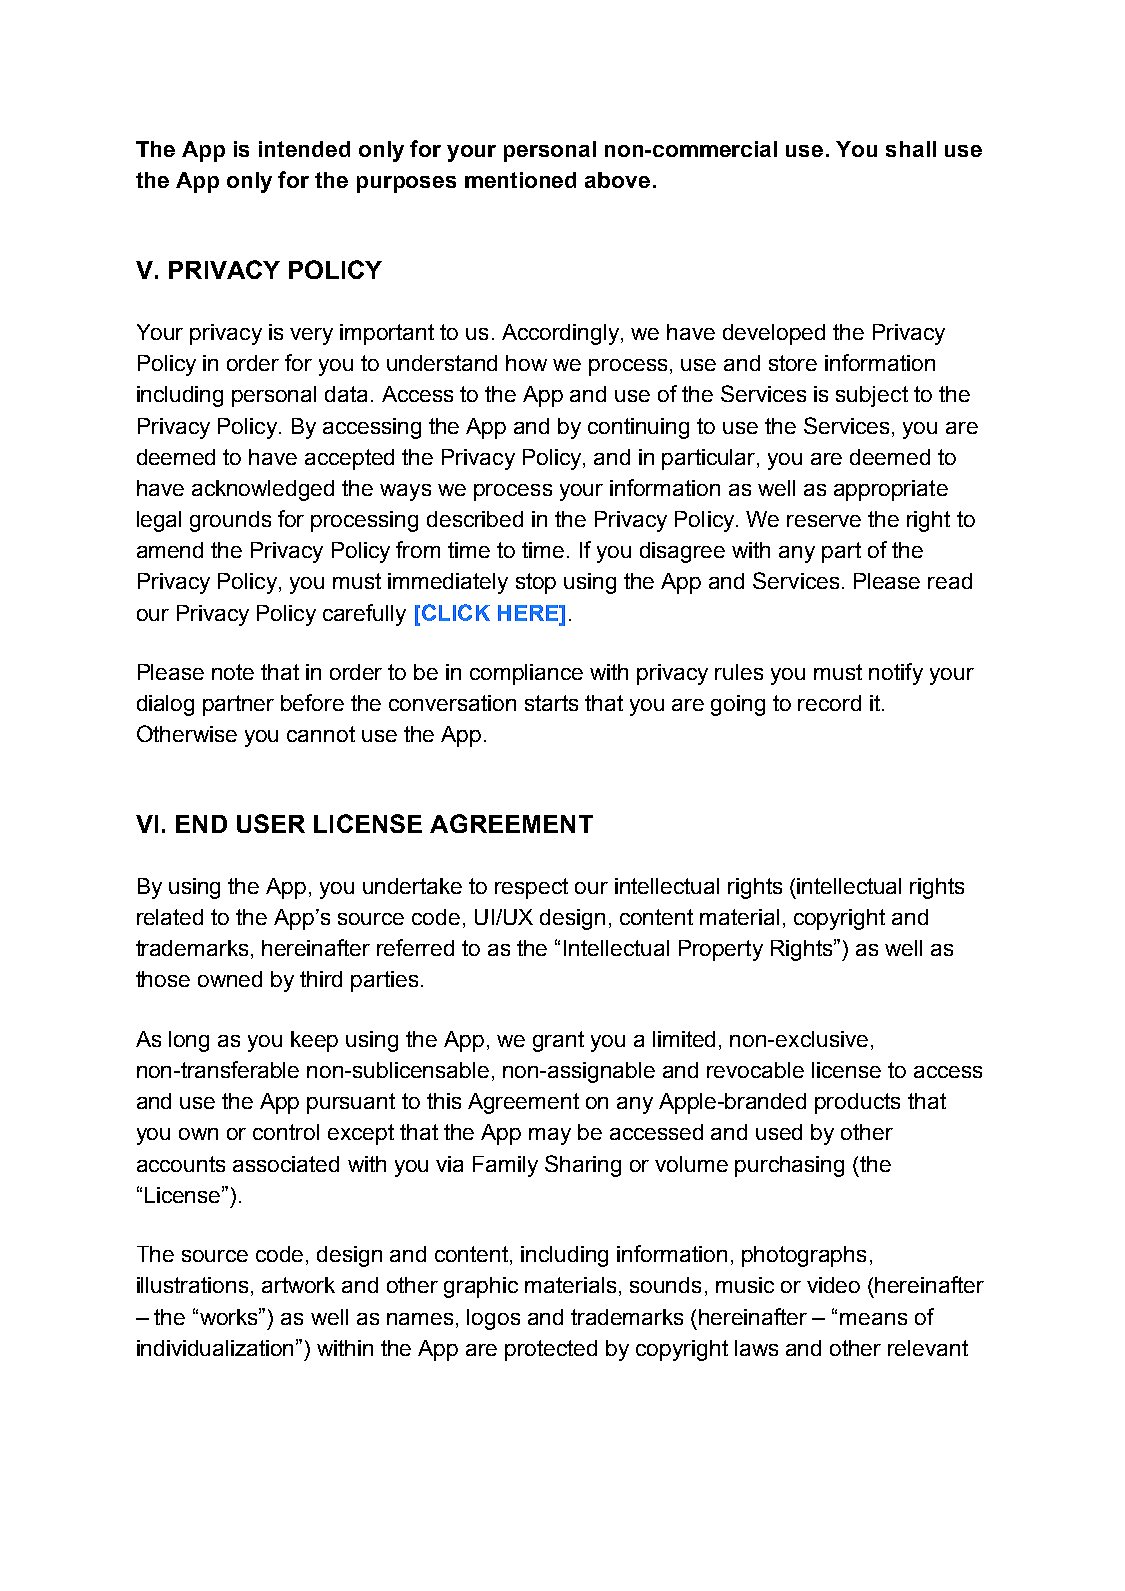 The width and height of the document is (1125, 1591). Describe the element at coordinates (911, 149) in the document. I see `shall` at that location.
